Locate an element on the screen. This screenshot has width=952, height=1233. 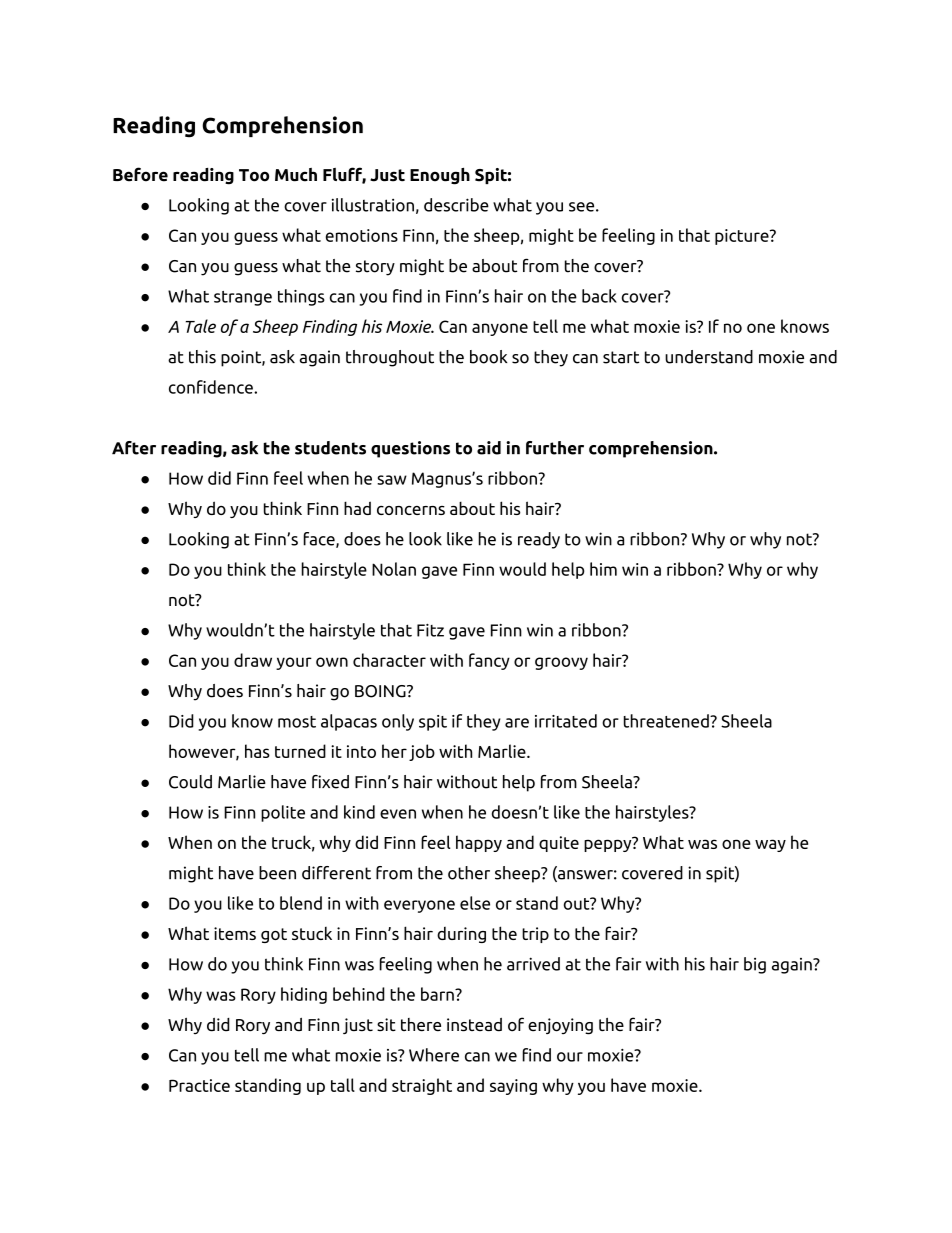
confidence is located at coordinates (212, 387).
